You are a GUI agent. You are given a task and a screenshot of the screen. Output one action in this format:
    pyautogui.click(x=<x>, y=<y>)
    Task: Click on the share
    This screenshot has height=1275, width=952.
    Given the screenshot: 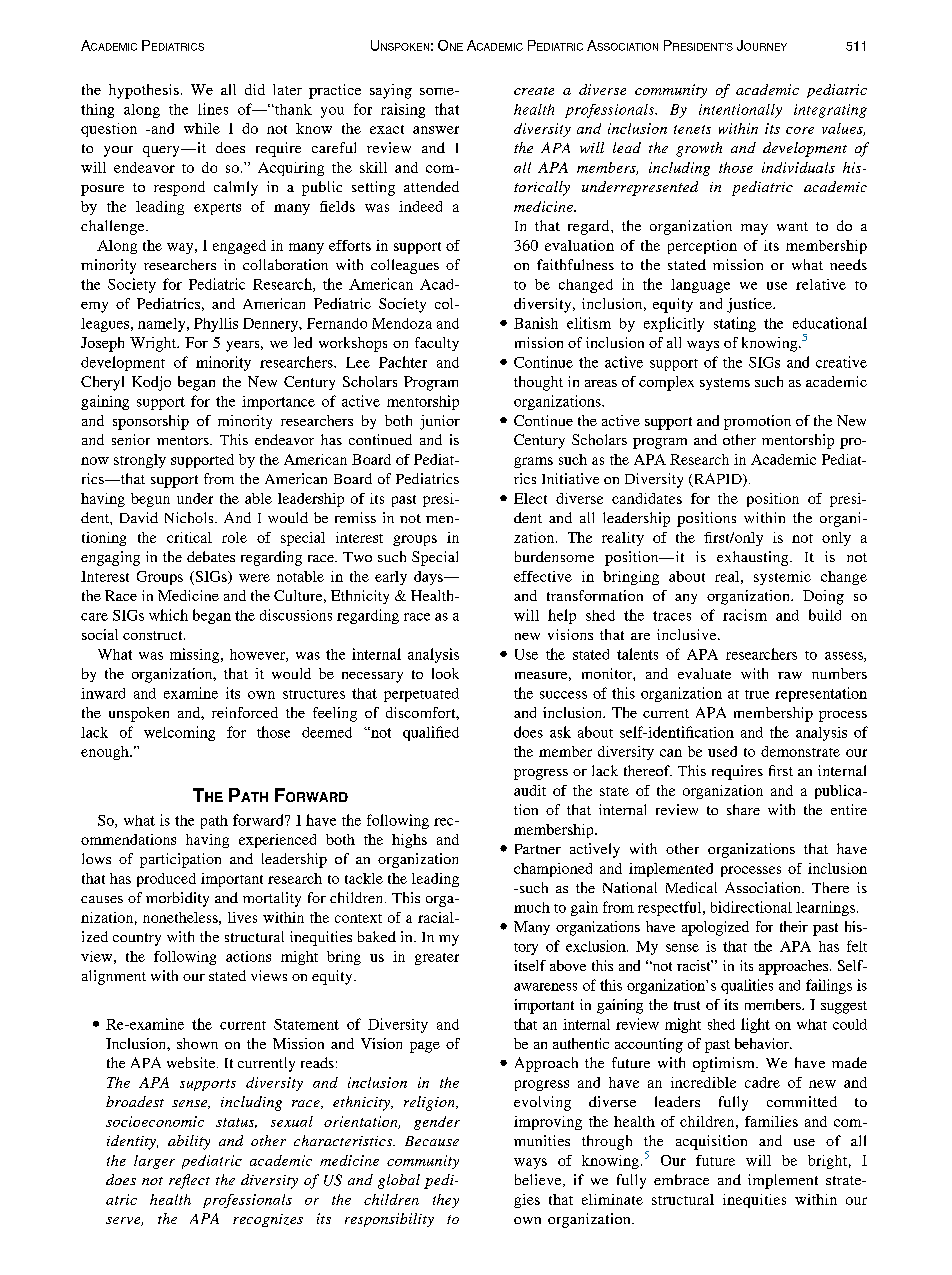 What is the action you would take?
    pyautogui.click(x=743, y=809)
